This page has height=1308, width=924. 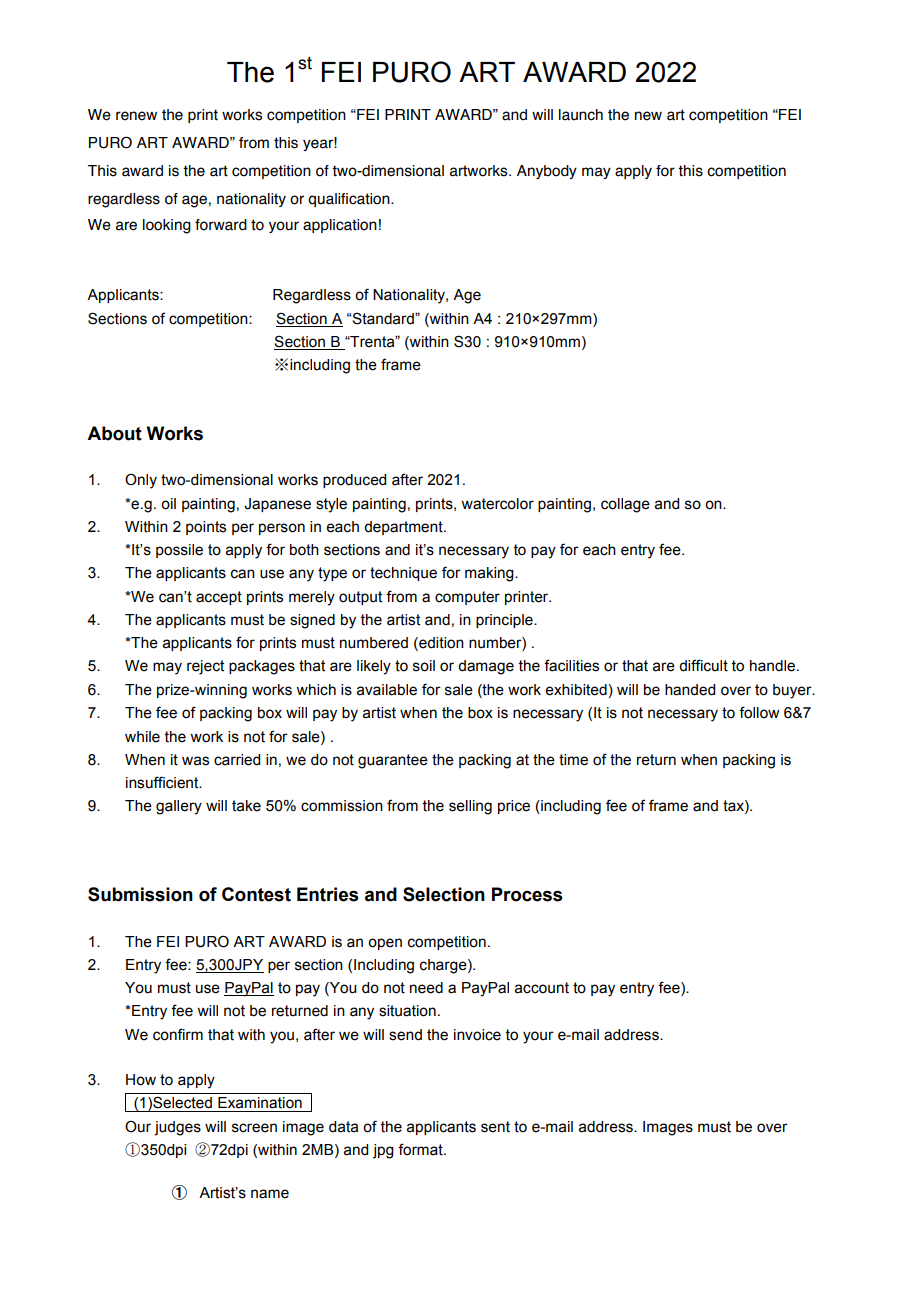 What do you see at coordinates (527, 894) in the page?
I see `Process` at bounding box center [527, 894].
